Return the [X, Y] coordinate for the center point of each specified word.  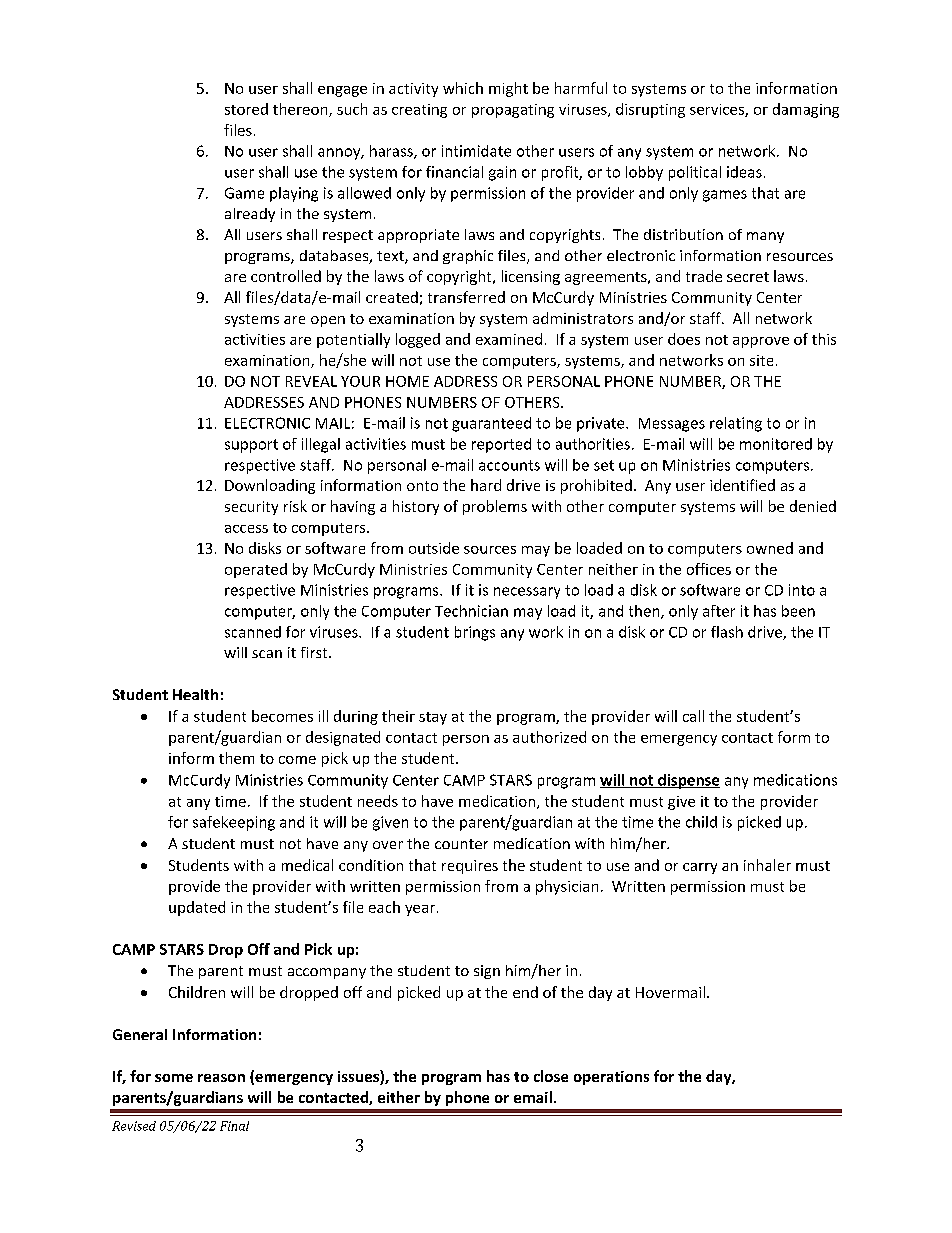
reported [501, 445]
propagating [513, 111]
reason [221, 1078]
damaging [806, 110]
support [251, 446]
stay [433, 718]
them [236, 758]
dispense [688, 781]
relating [736, 424]
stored [246, 109]
